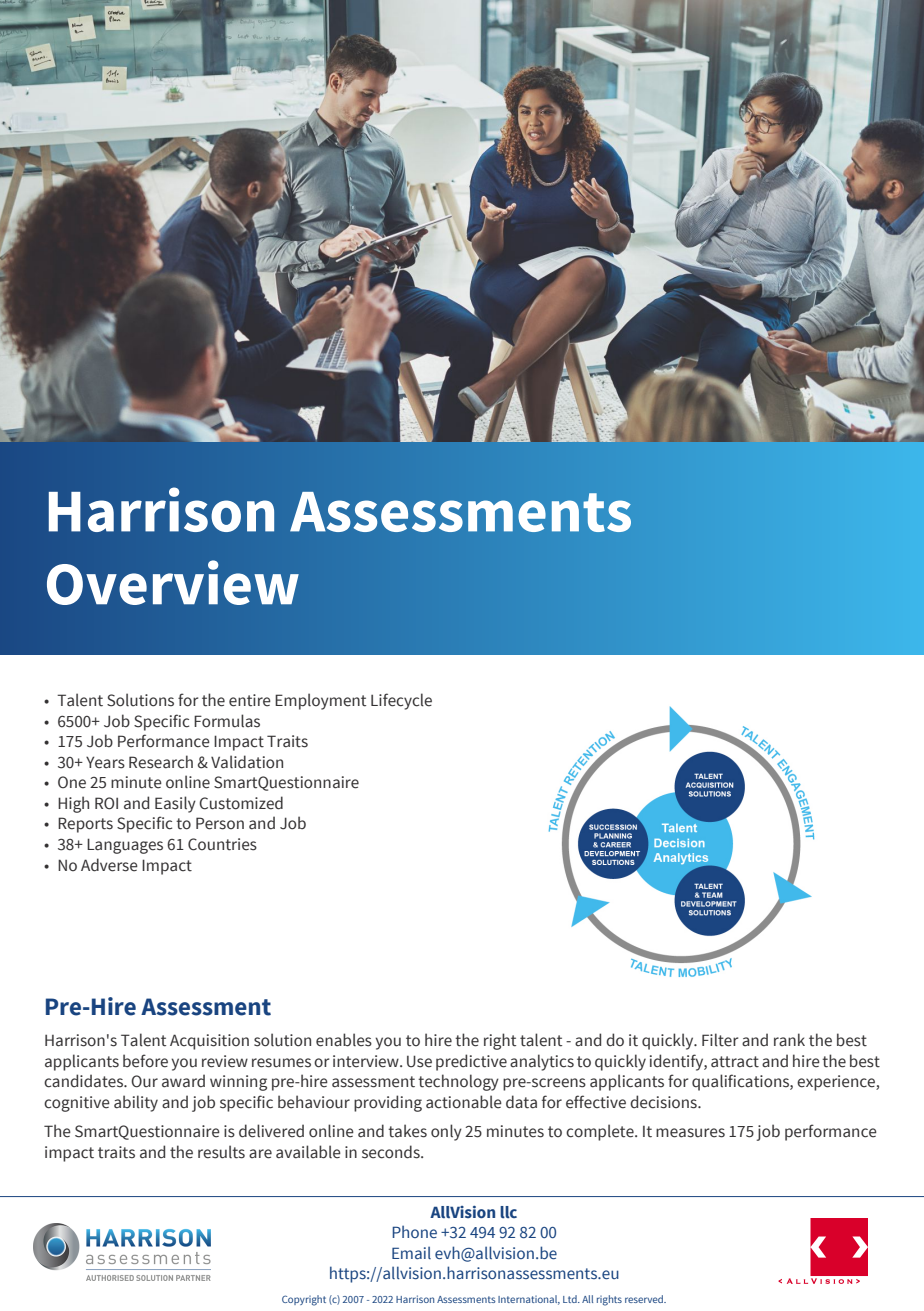 Image resolution: width=924 pixels, height=1311 pixels. Describe the element at coordinates (414, 1231) in the image. I see `Phone` at that location.
